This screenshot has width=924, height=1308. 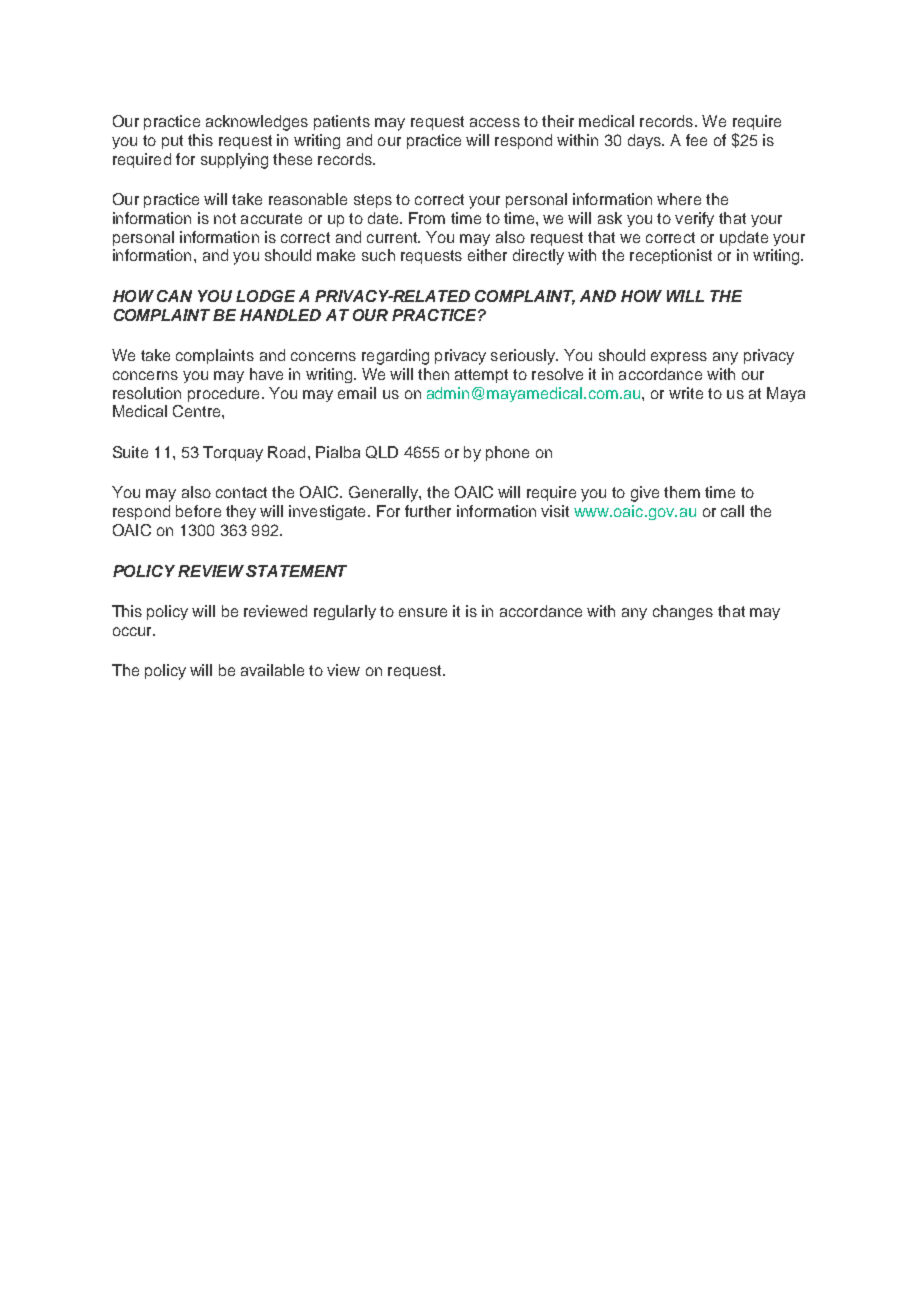 I want to click on days, so click(x=645, y=141).
